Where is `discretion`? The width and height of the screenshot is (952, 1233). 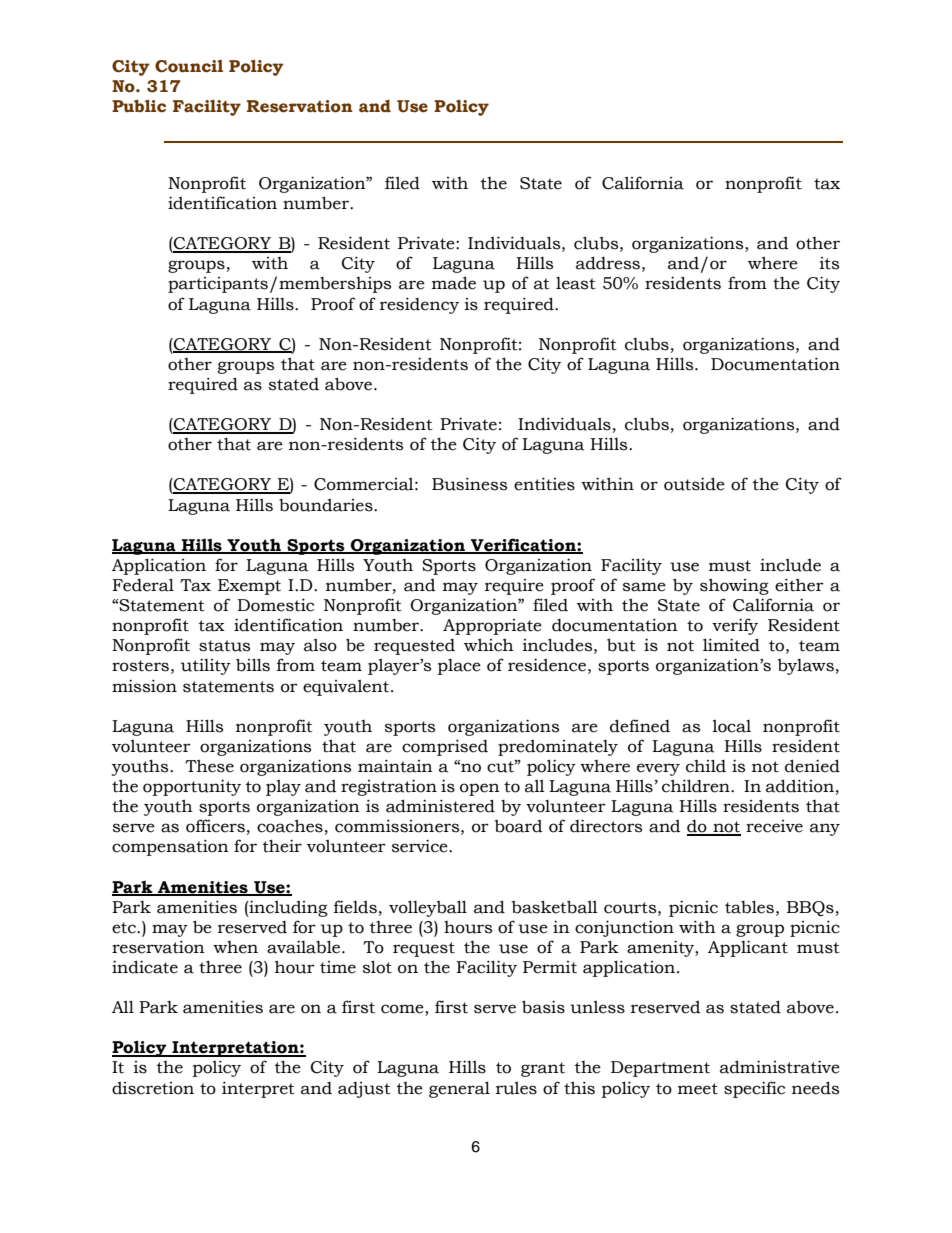 discretion is located at coordinates (153, 1088).
